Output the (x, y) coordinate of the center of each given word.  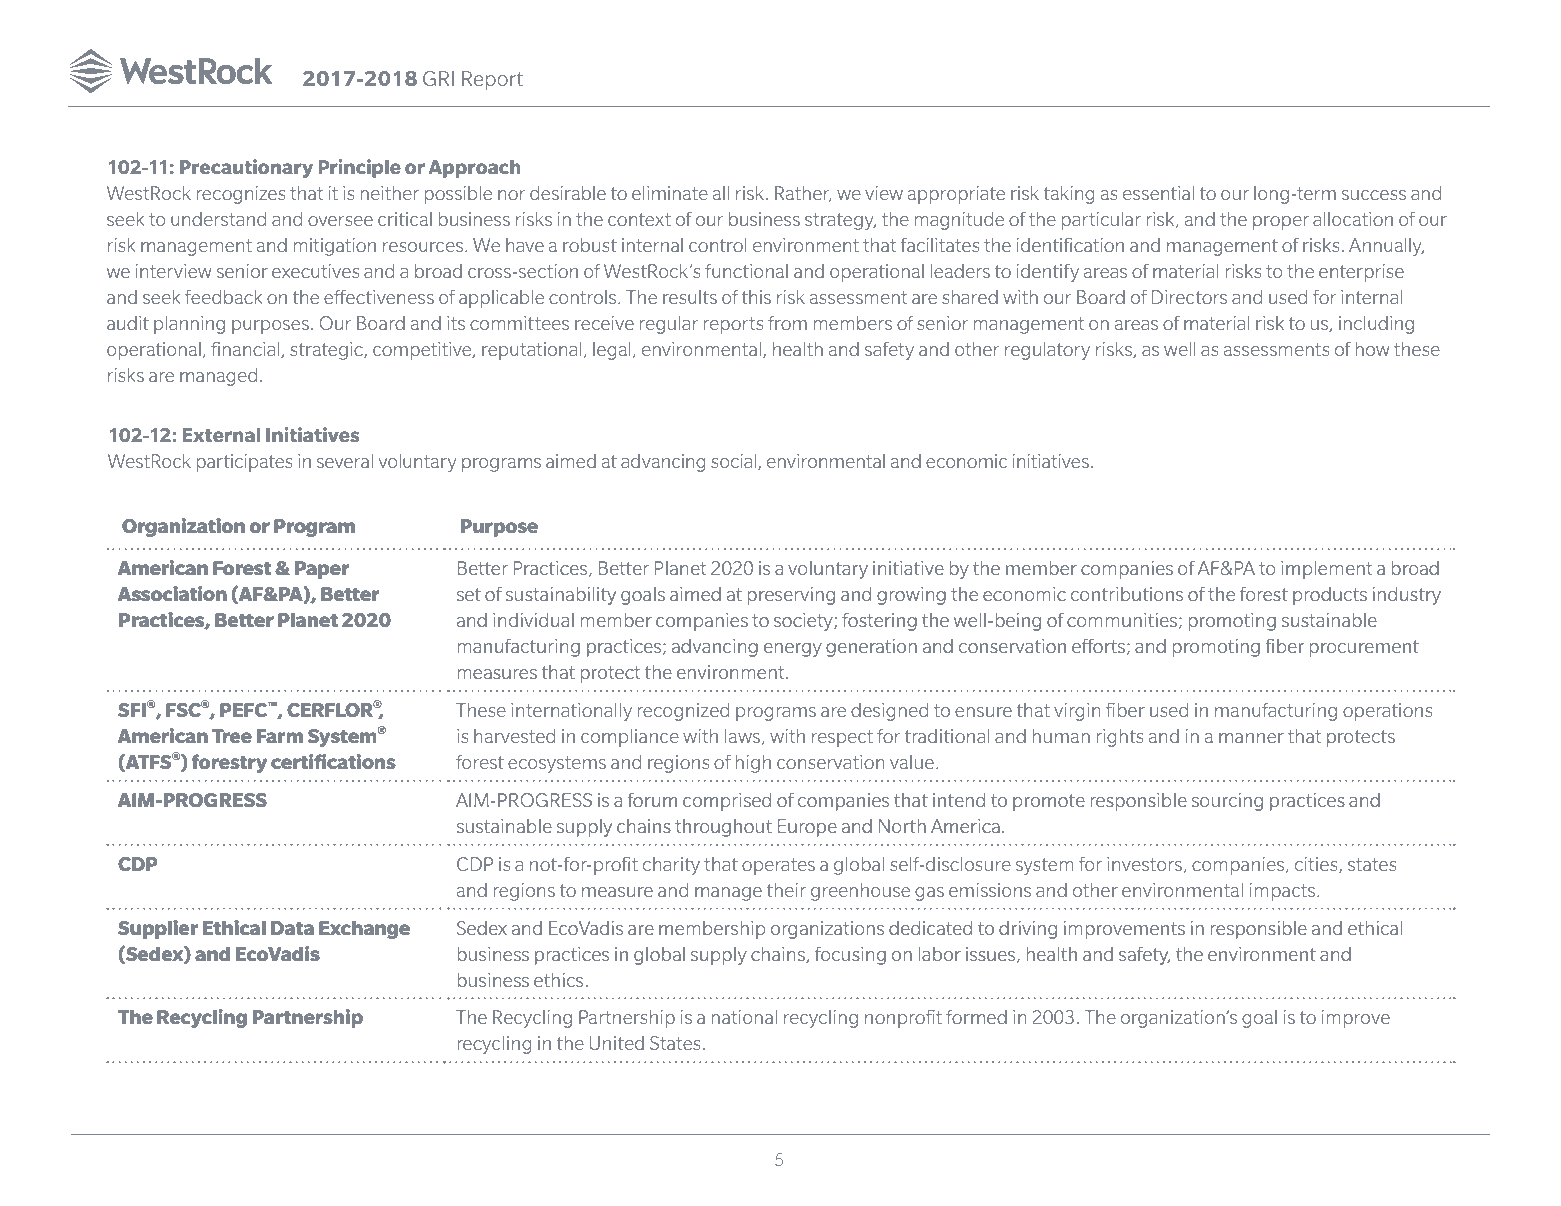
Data (292, 928)
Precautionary (246, 168)
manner (1251, 738)
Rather (803, 194)
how (1372, 349)
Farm (280, 736)
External (221, 435)
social (735, 462)
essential (1158, 193)
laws (742, 736)
